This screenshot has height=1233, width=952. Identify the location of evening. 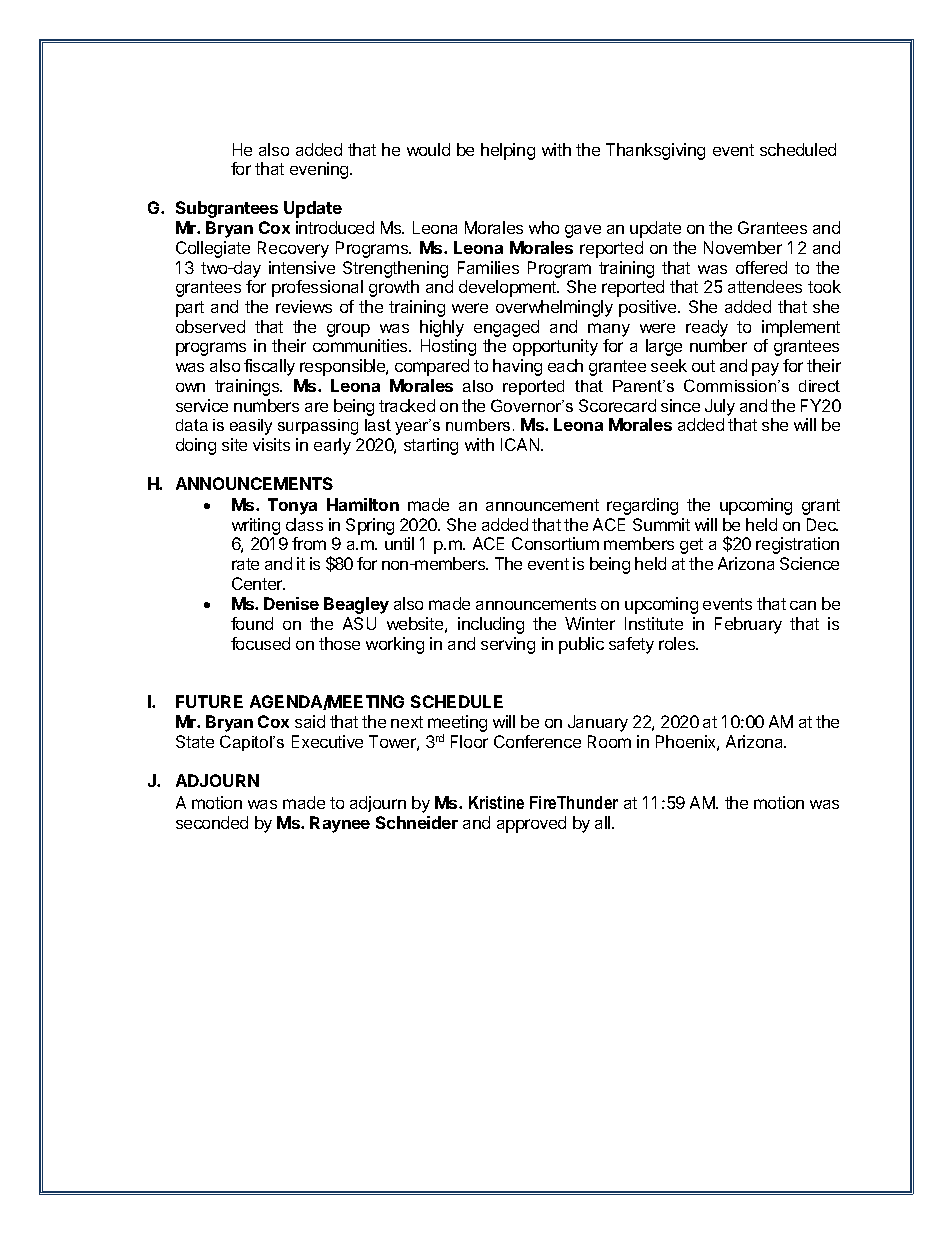
(320, 170).
